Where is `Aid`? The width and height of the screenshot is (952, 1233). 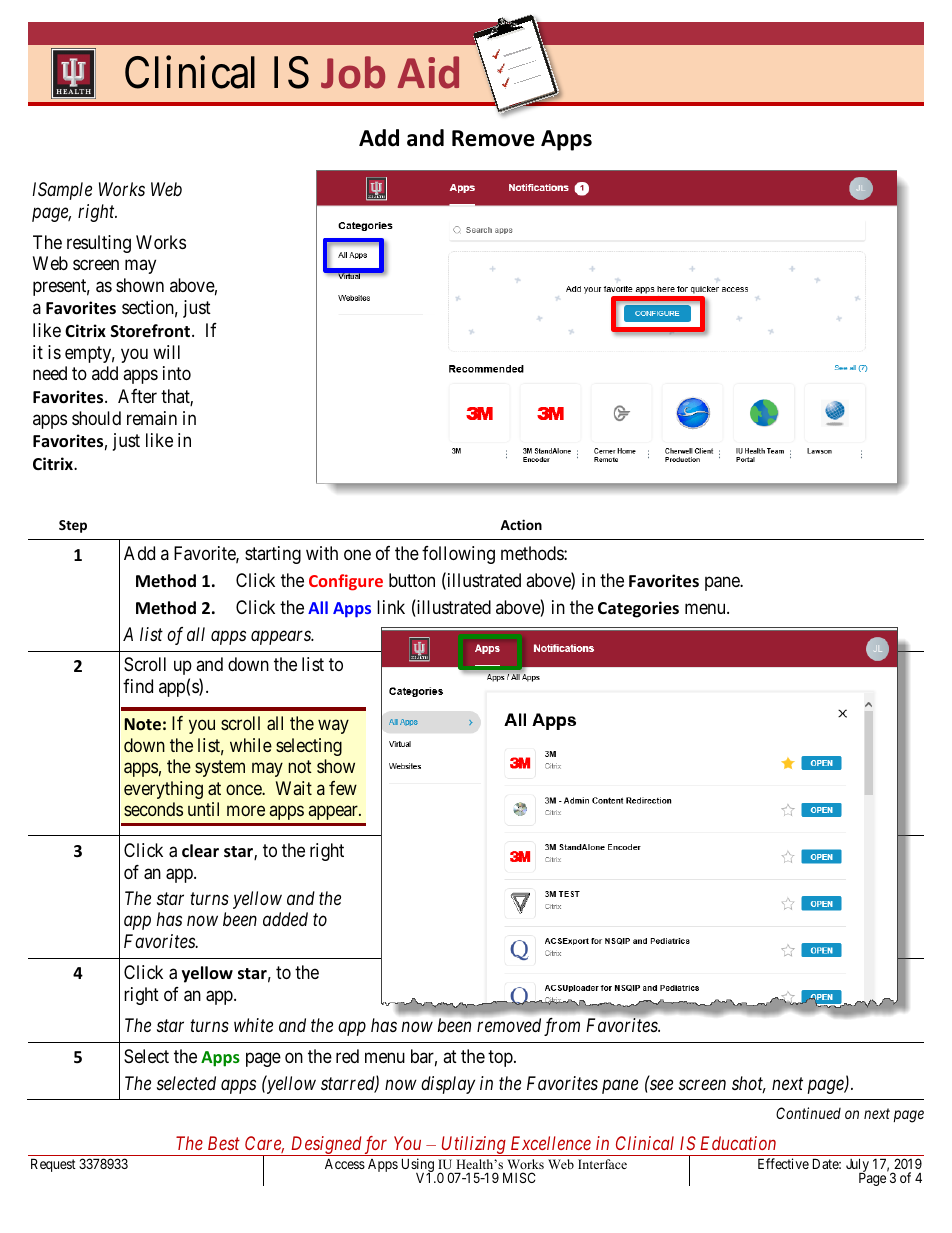 Aid is located at coordinates (428, 72).
